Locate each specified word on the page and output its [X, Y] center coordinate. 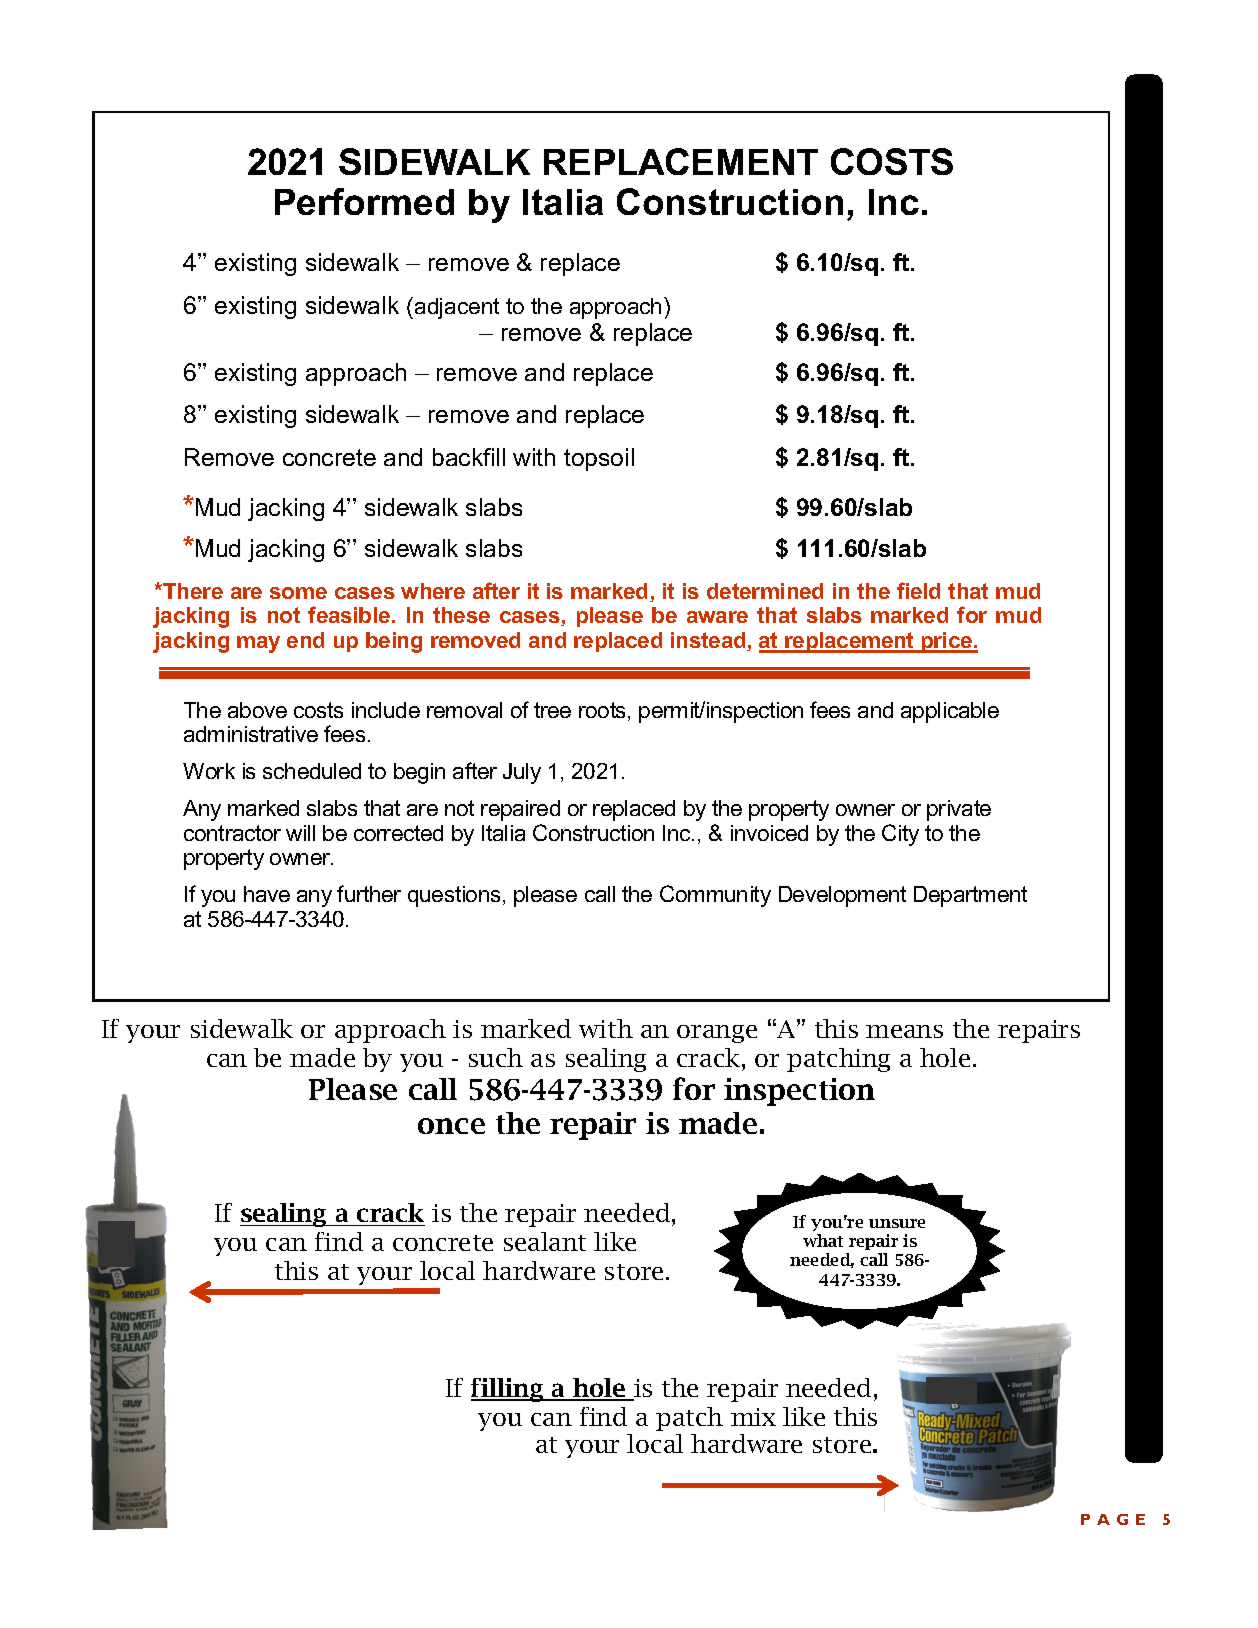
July [522, 773]
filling [508, 1390]
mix [753, 1417]
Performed [364, 201]
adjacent [457, 308]
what [823, 1240]
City [900, 835]
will [300, 833]
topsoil [599, 459]
